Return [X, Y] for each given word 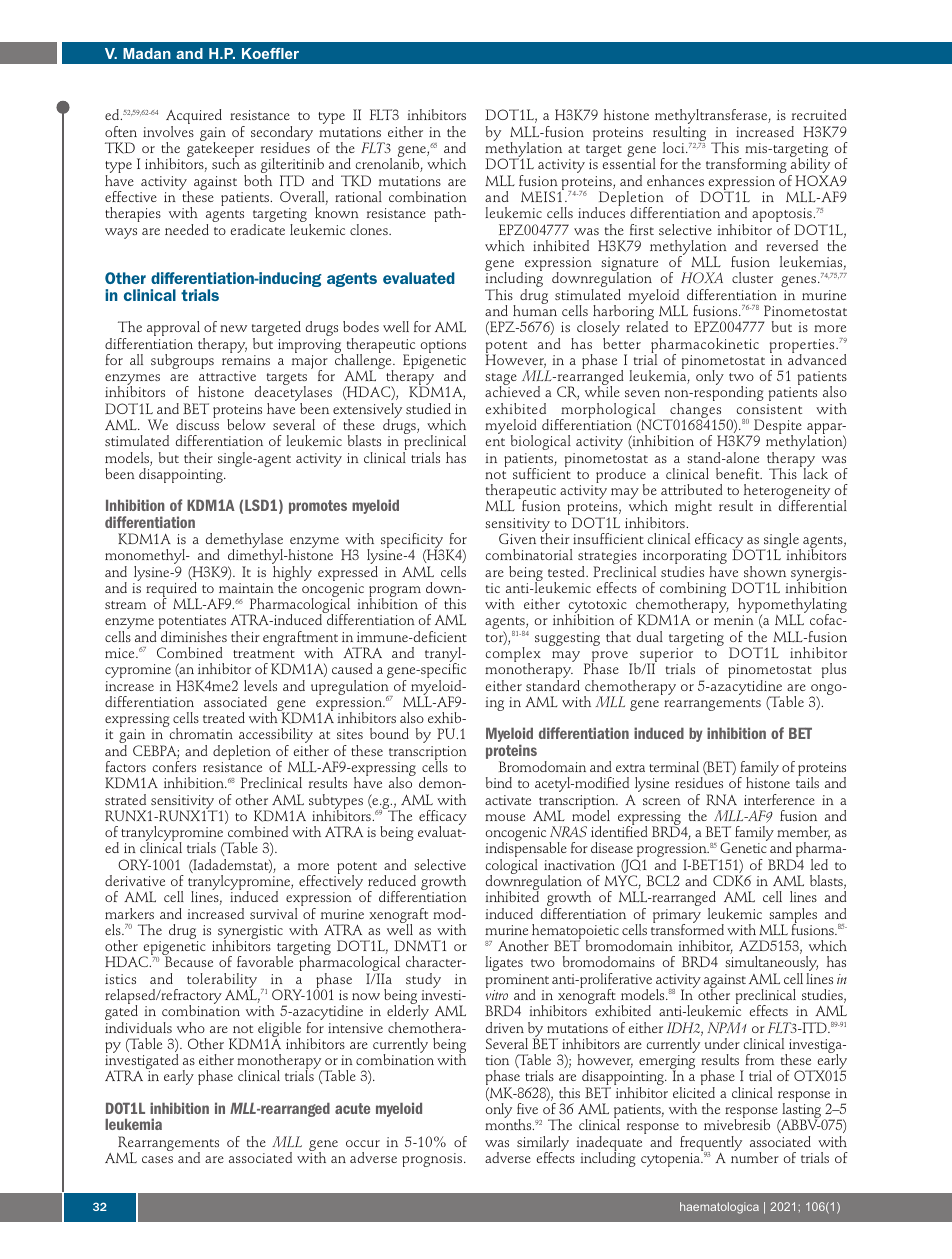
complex [513, 656]
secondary [282, 135]
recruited [819, 114]
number [755, 1156]
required [172, 591]
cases [157, 1159]
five [527, 1108]
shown [765, 571]
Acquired [194, 118]
